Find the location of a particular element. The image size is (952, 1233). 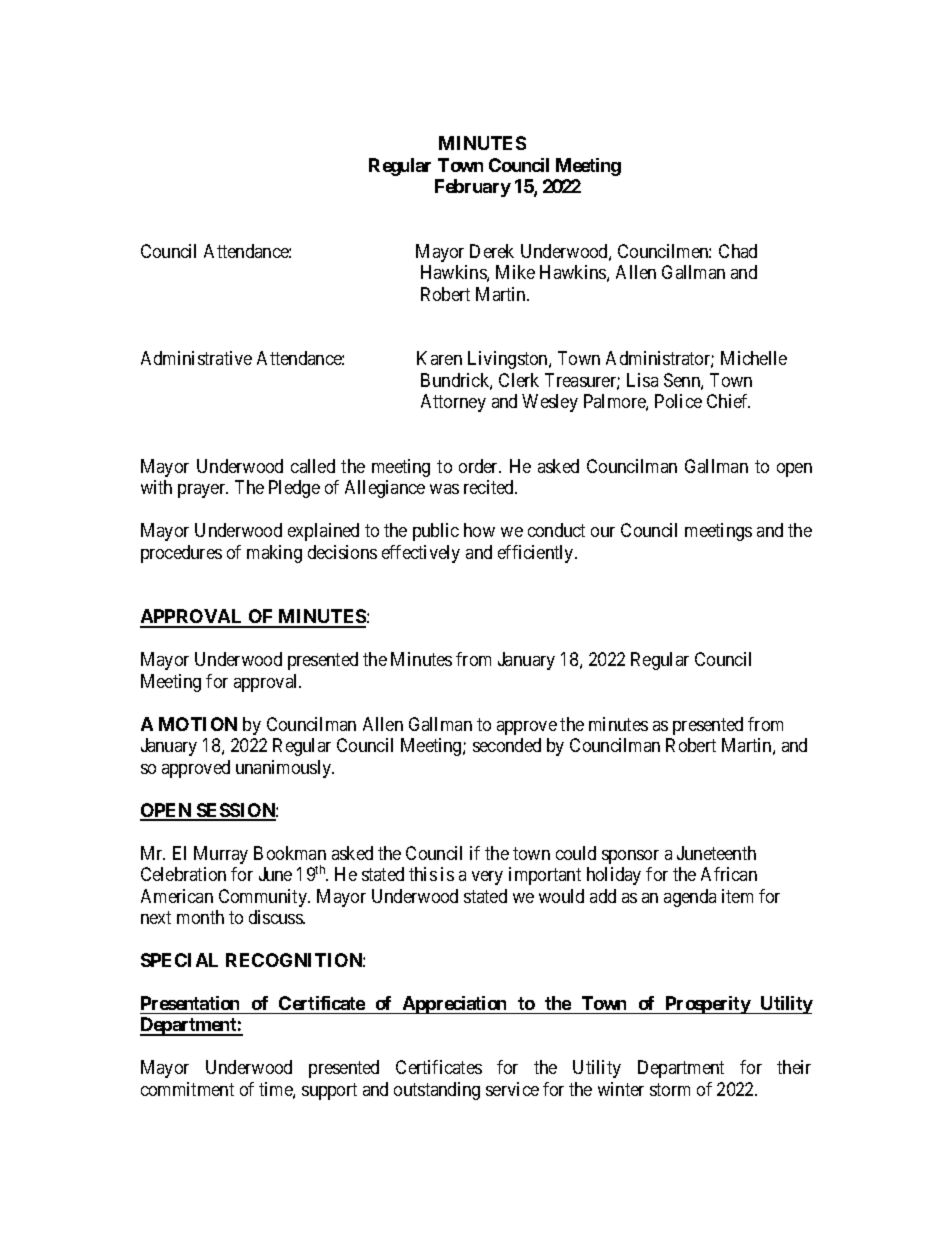

Chad is located at coordinates (738, 251).
